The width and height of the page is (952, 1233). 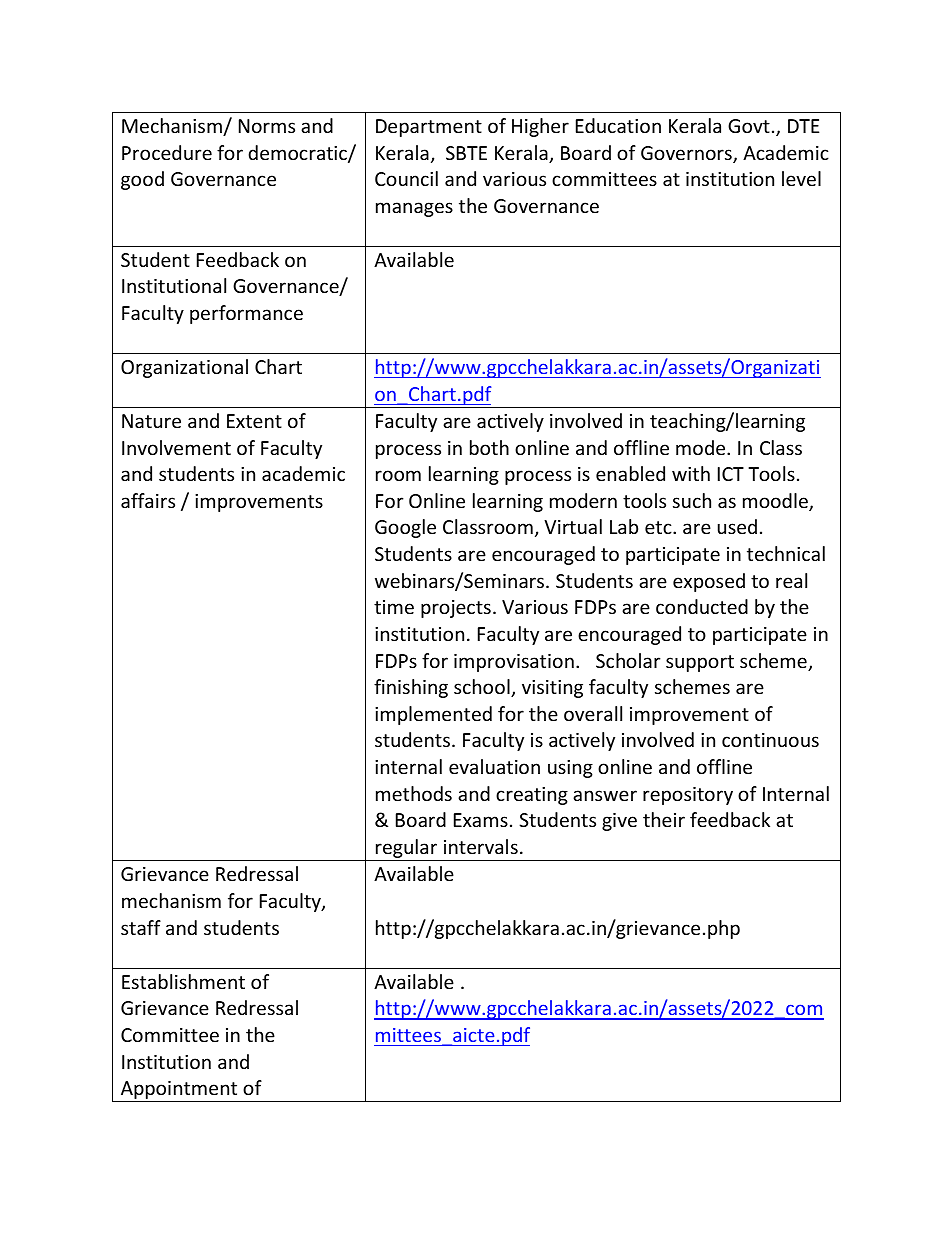 What do you see at coordinates (664, 819) in the page?
I see `their` at bounding box center [664, 819].
